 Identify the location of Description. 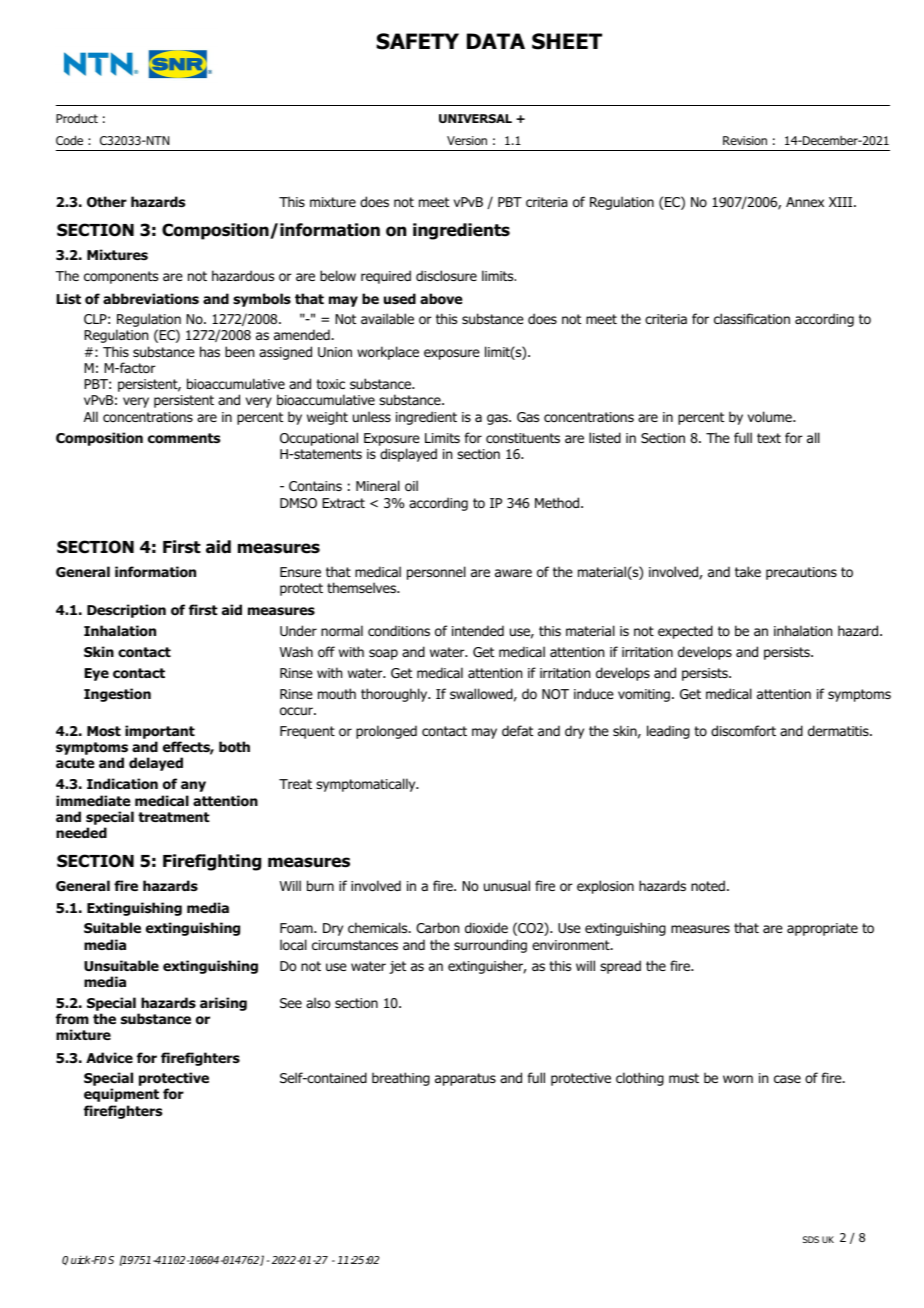
(126, 611).
